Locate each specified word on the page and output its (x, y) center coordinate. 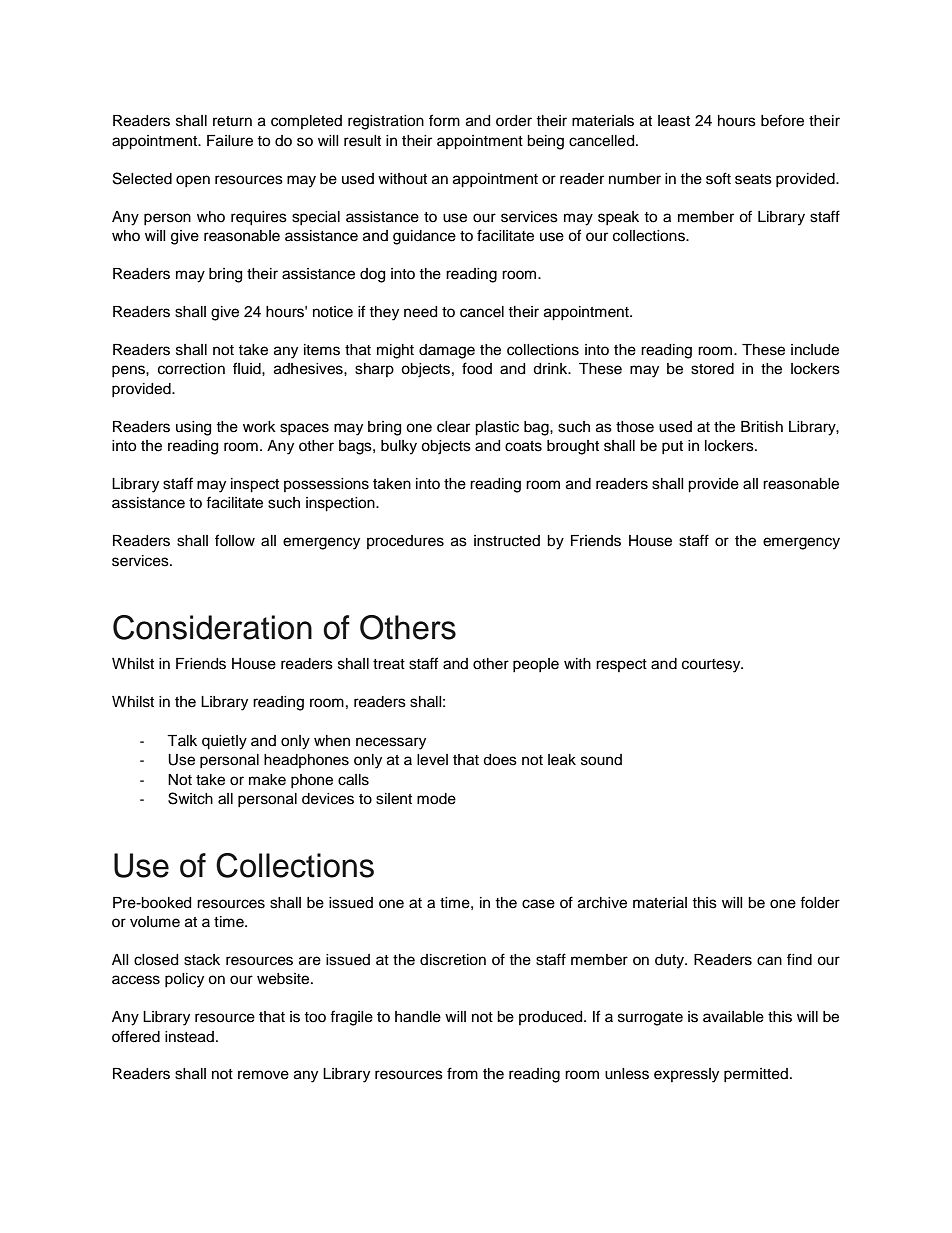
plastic (497, 428)
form (444, 120)
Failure (230, 141)
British (762, 427)
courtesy (712, 666)
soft (718, 178)
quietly (224, 742)
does (500, 760)
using (193, 428)
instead (189, 1037)
